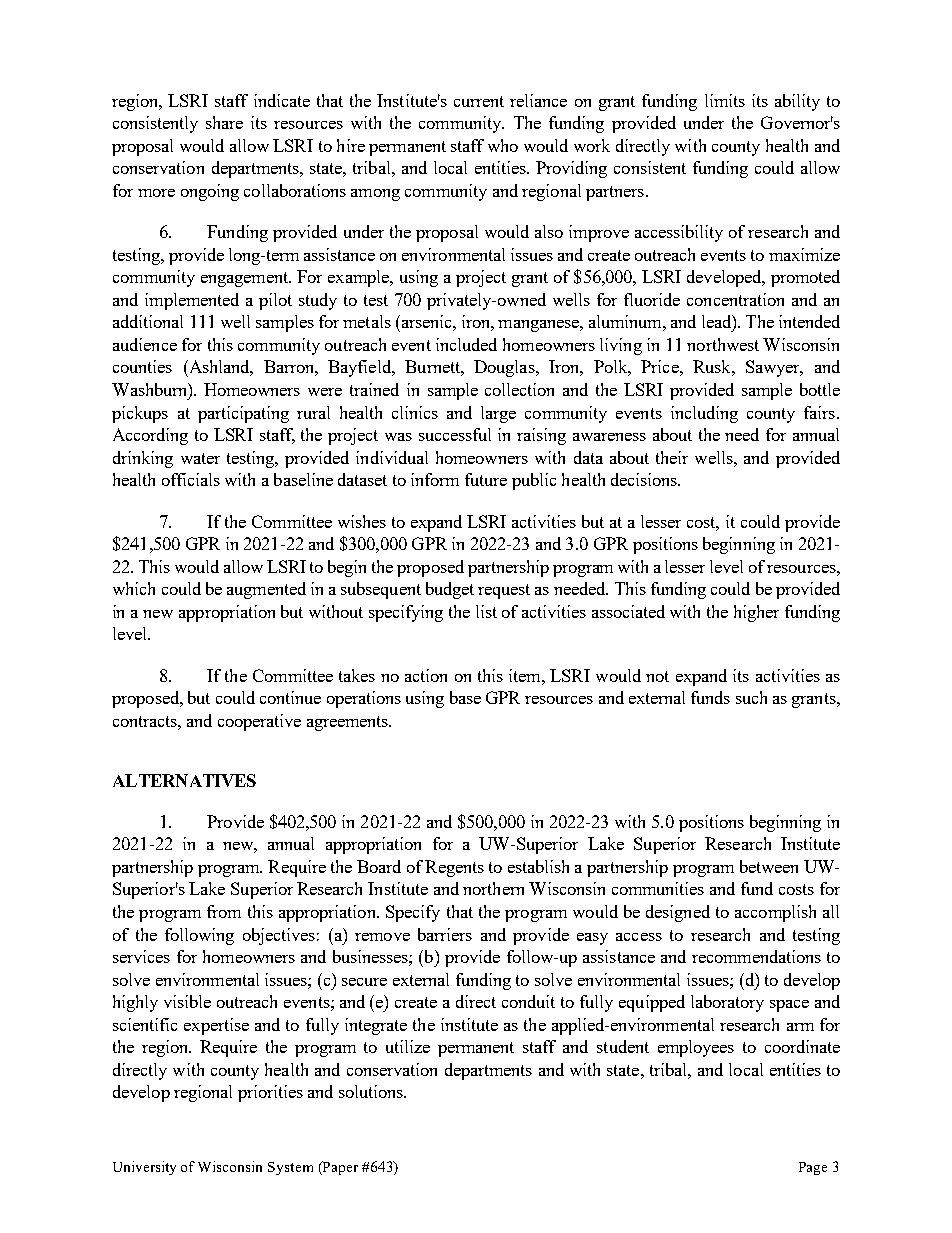 This document has height=1233, width=952. Describe the element at coordinates (372, 1091) in the document. I see `solutions` at that location.
